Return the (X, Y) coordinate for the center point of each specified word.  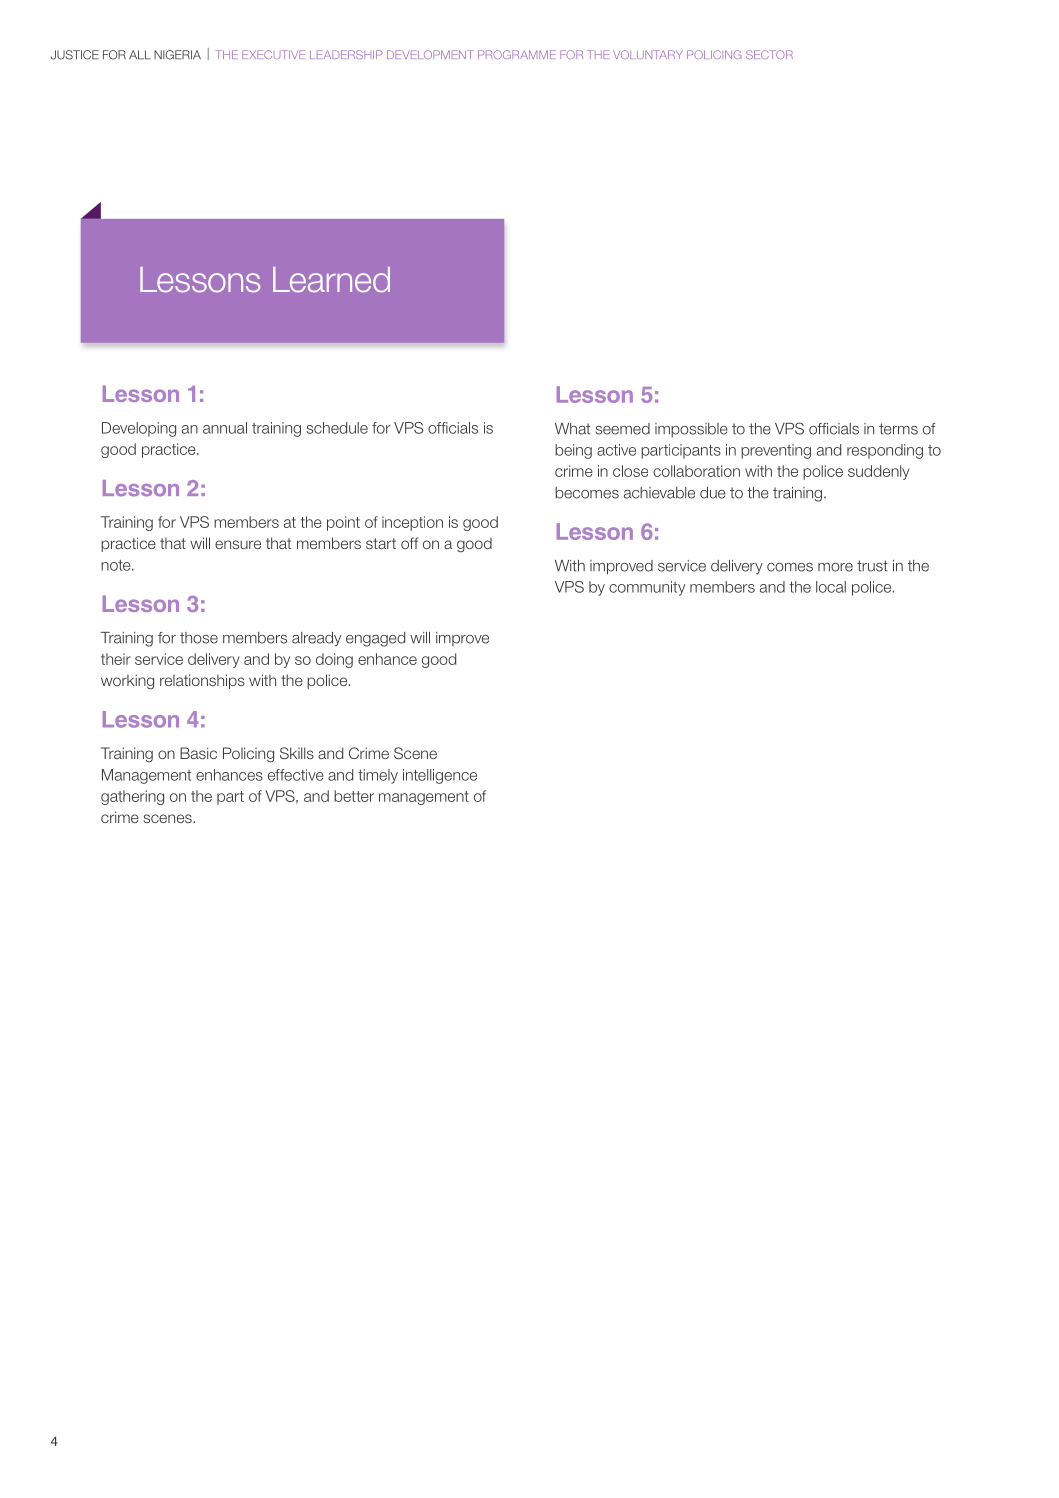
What (572, 429)
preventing (776, 451)
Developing (139, 429)
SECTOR (769, 54)
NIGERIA (177, 55)
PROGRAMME (517, 54)
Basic (198, 753)
